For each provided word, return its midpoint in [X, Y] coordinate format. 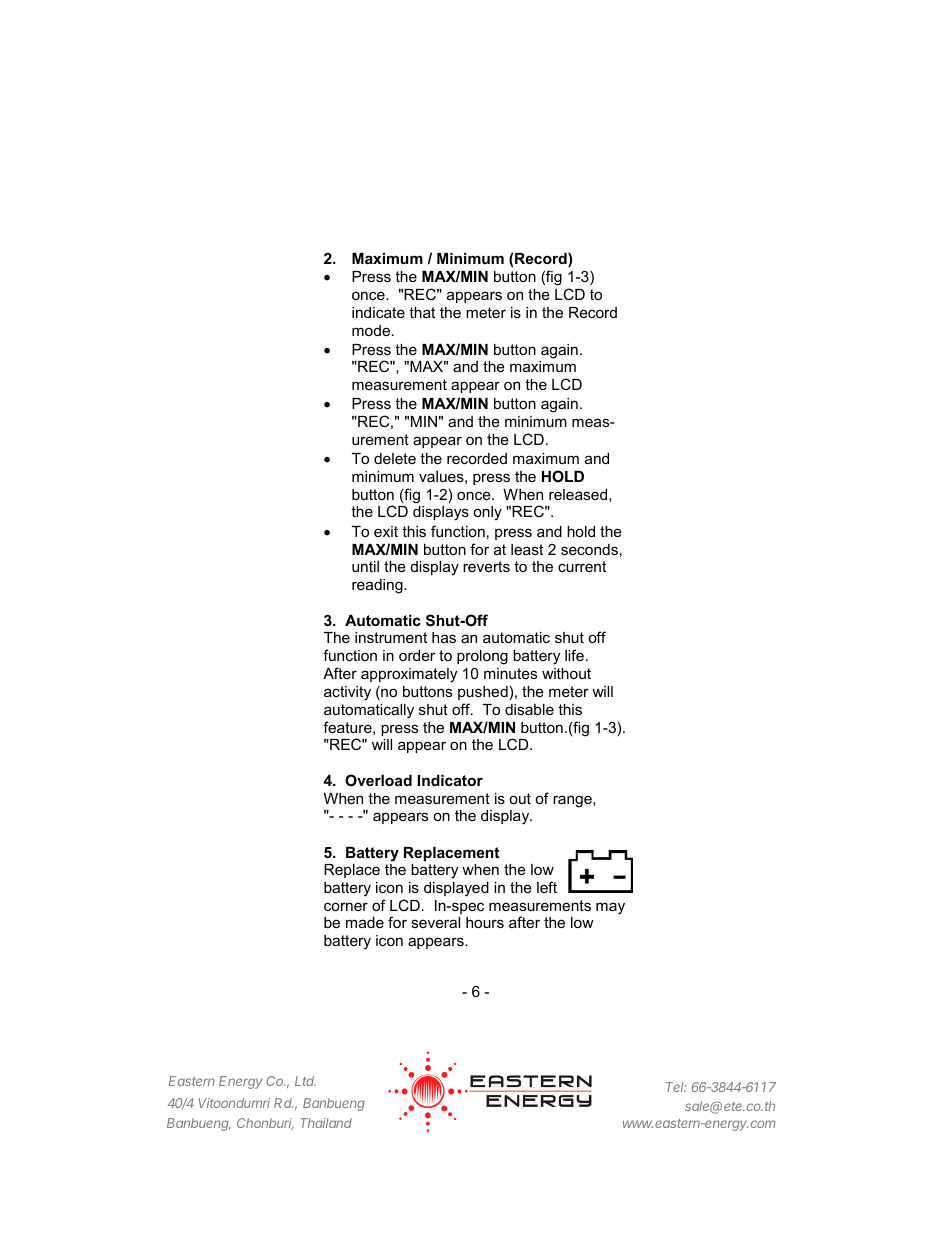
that [422, 312]
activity [347, 693]
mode [371, 330]
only [487, 513]
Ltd [305, 1081]
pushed [483, 693]
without [566, 673]
